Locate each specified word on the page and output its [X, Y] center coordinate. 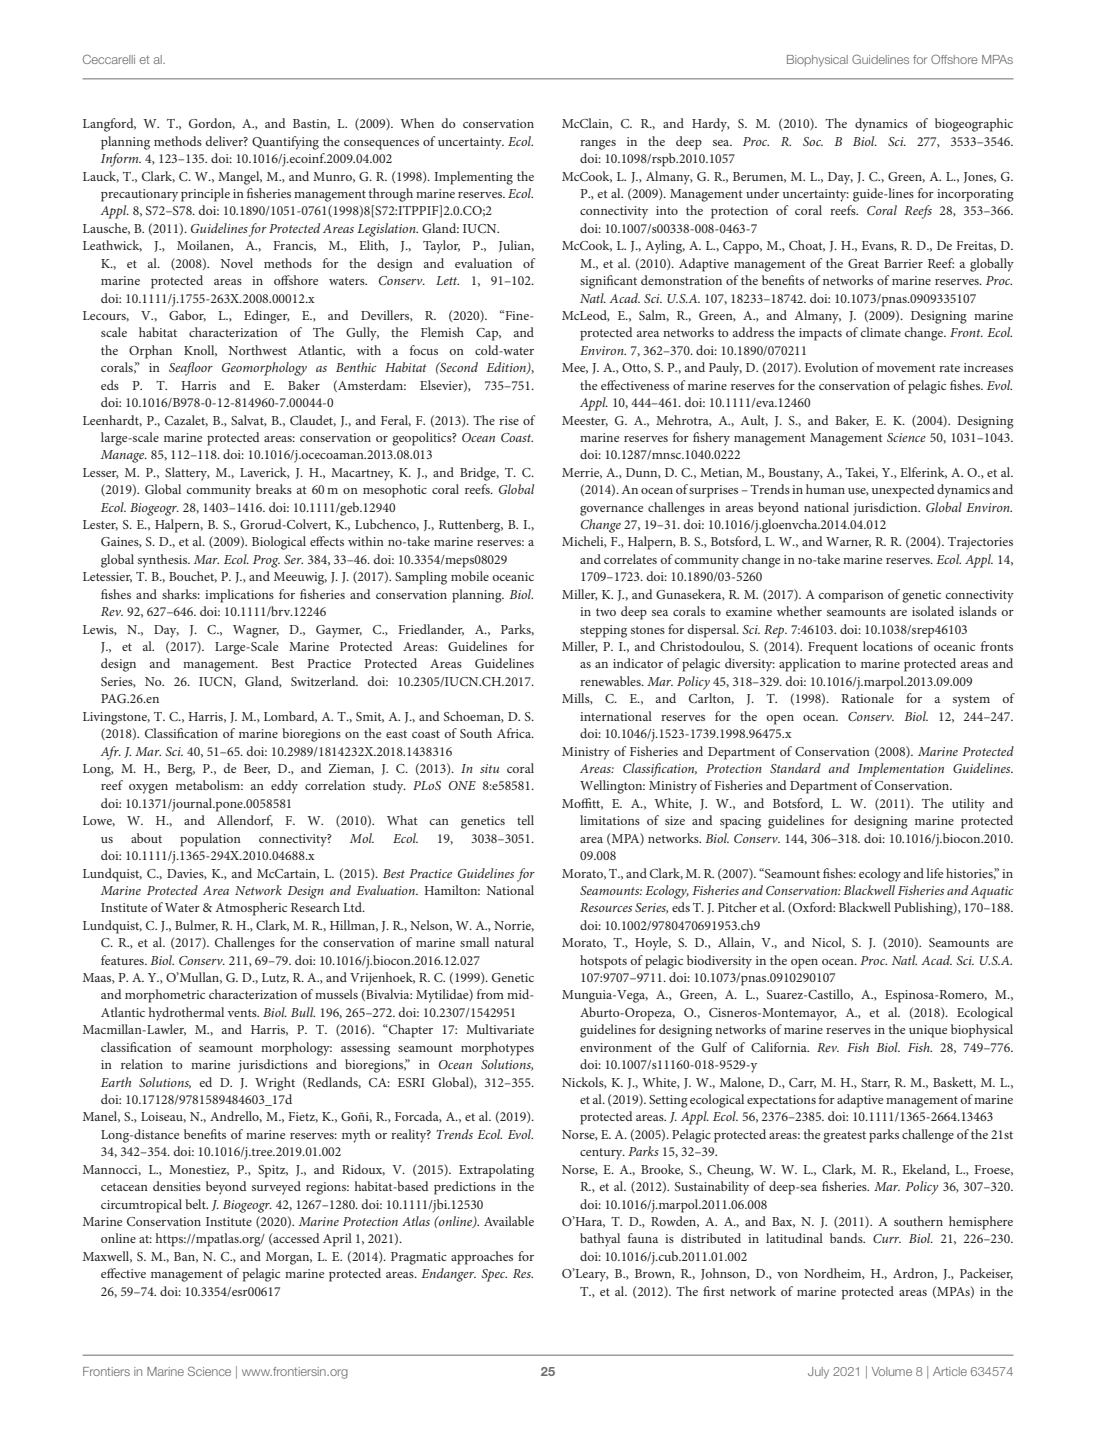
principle [205, 195]
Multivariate [500, 1029]
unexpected [903, 491]
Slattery [187, 474]
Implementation [901, 770]
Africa [515, 733]
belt [196, 1204]
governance [611, 511]
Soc [813, 141]
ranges [598, 145]
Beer [257, 769]
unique [928, 1031]
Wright [275, 1084]
